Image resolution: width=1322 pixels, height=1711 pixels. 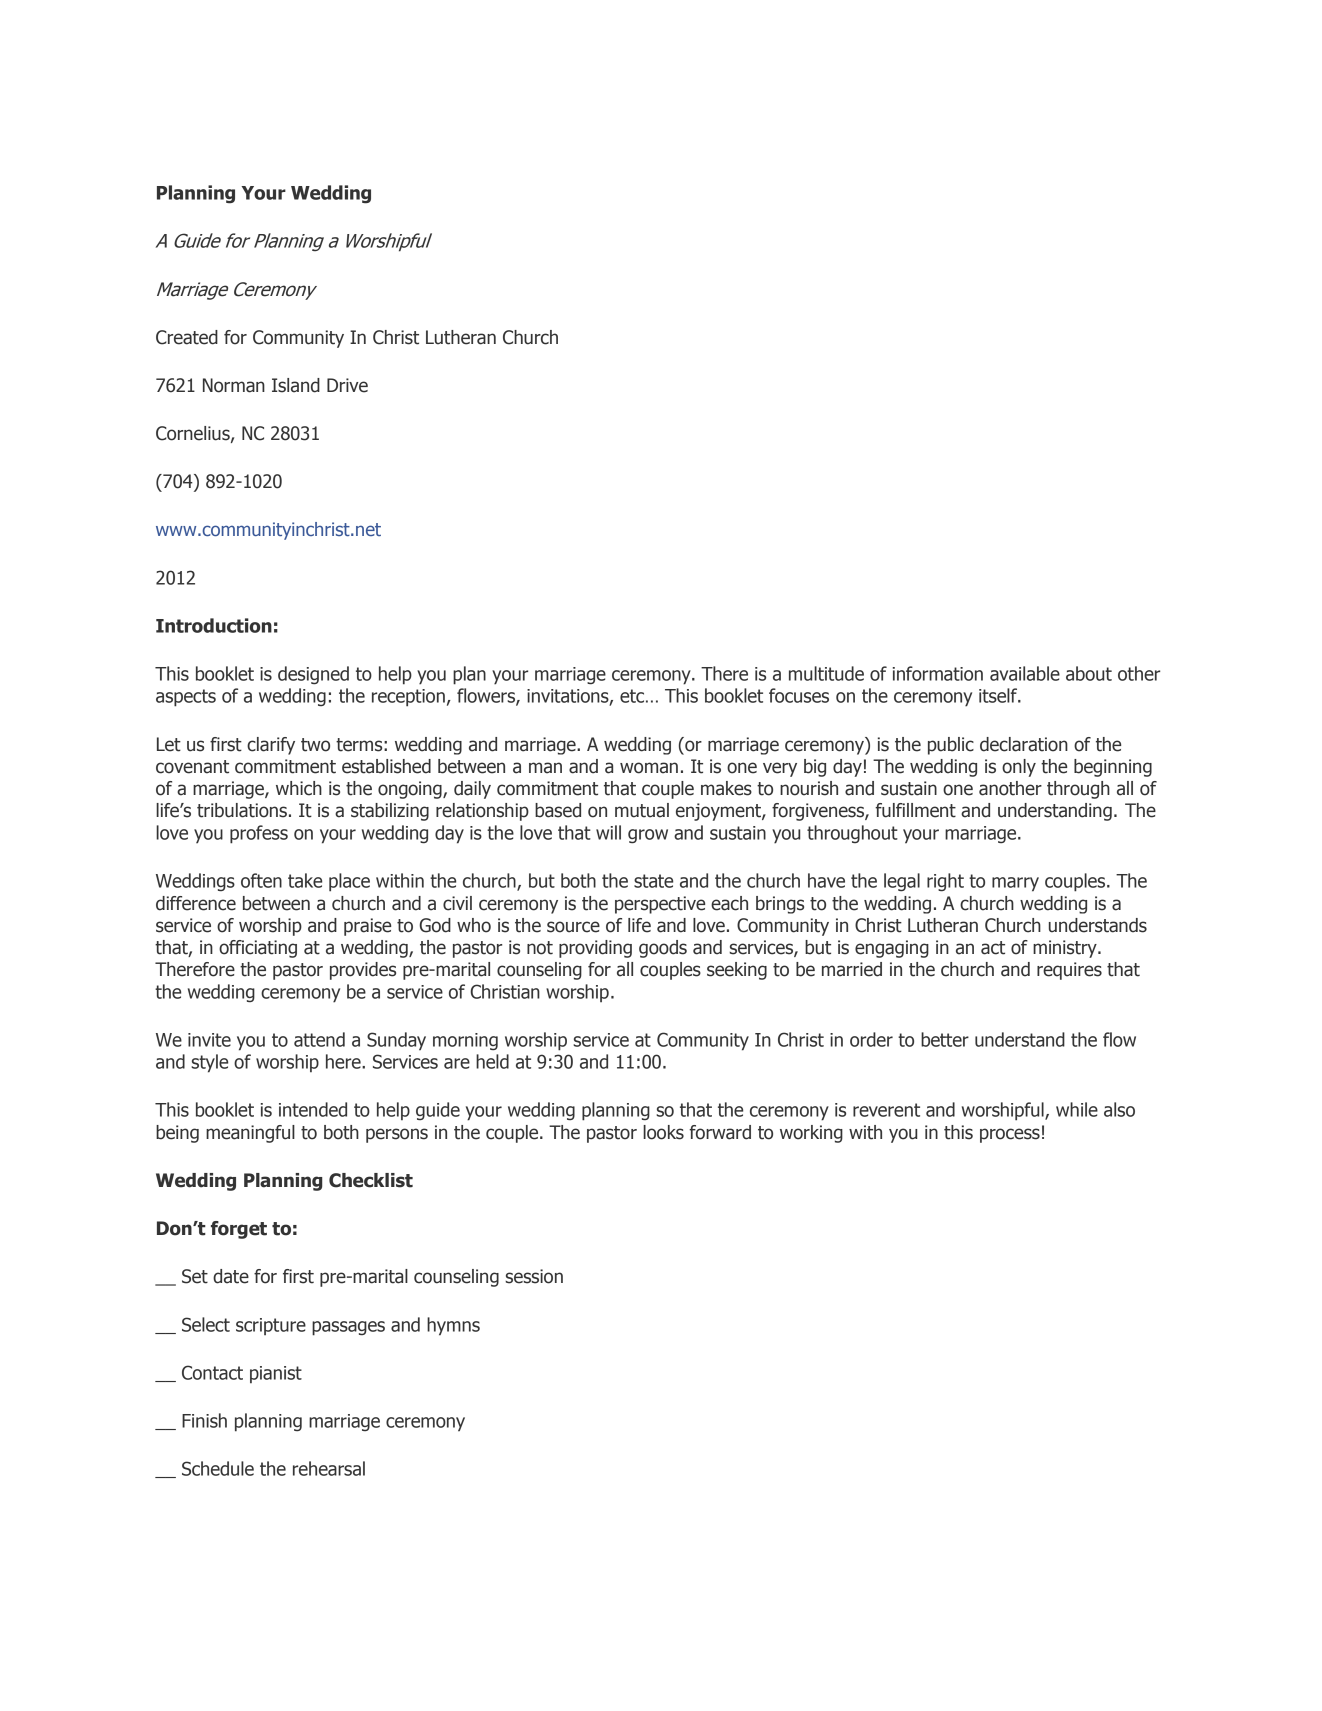 What do you see at coordinates (1025, 673) in the screenshot?
I see `available` at bounding box center [1025, 673].
